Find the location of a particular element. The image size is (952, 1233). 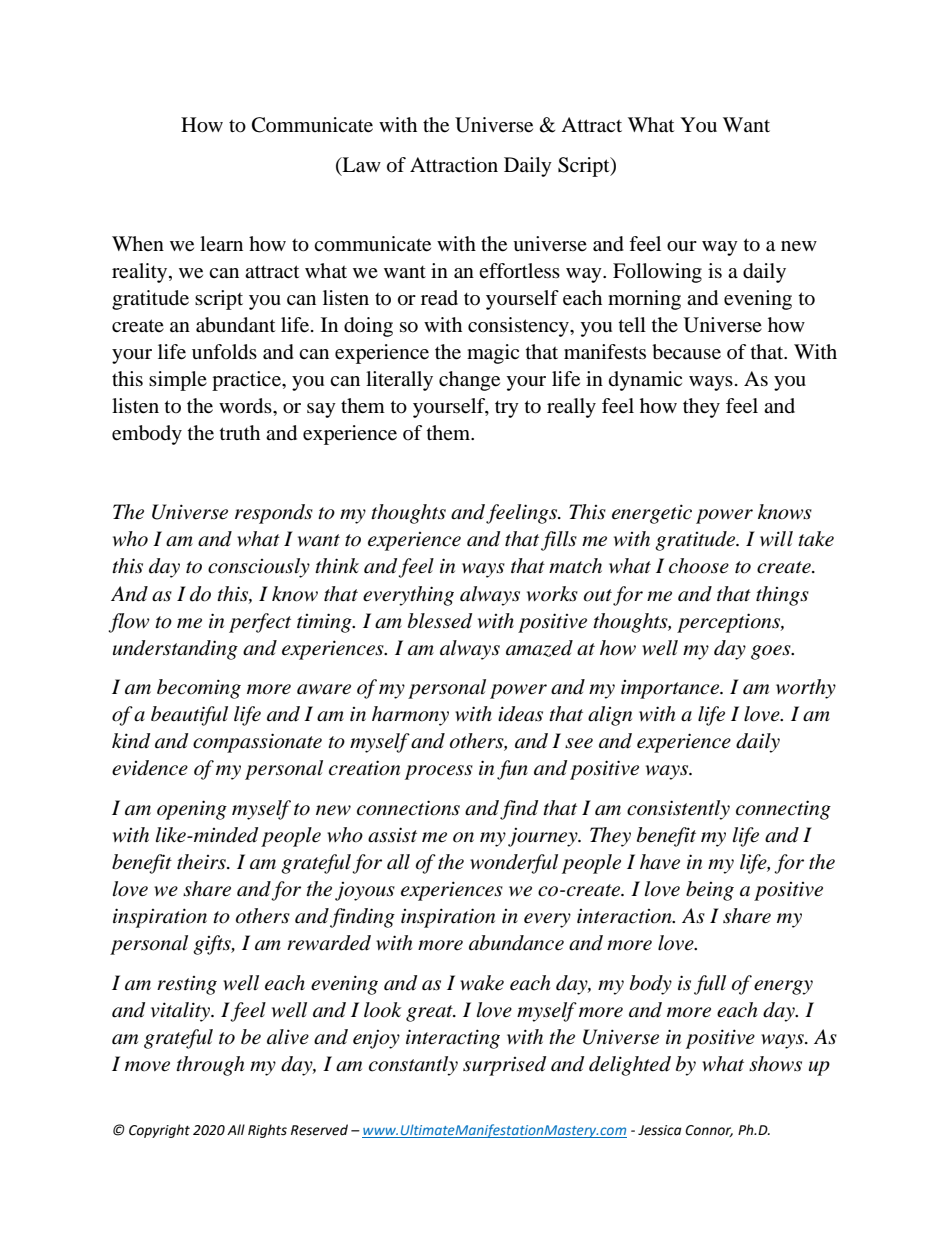

blessed is located at coordinates (440, 621).
